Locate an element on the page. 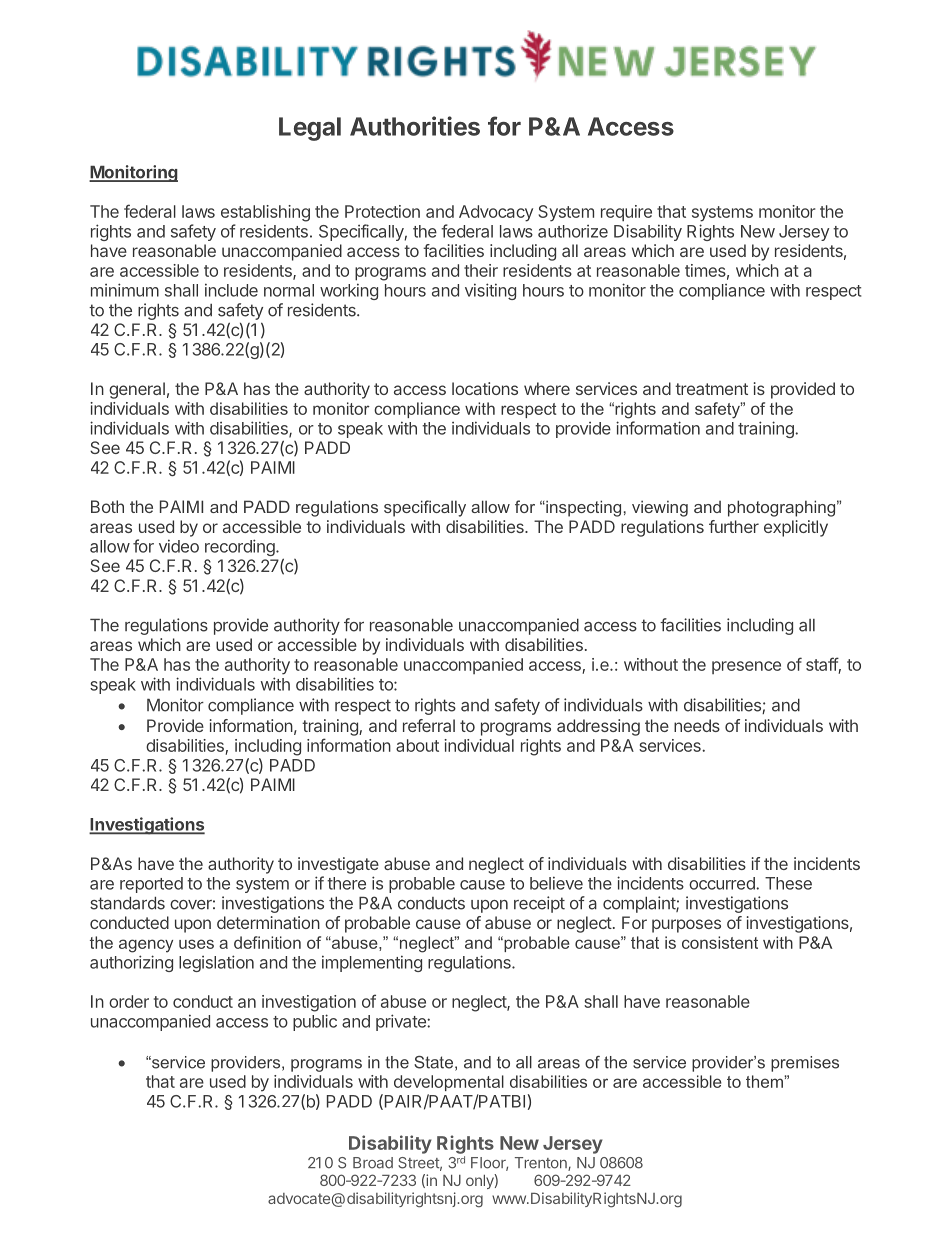 Image resolution: width=952 pixels, height=1233 pixels. about is located at coordinates (417, 745).
